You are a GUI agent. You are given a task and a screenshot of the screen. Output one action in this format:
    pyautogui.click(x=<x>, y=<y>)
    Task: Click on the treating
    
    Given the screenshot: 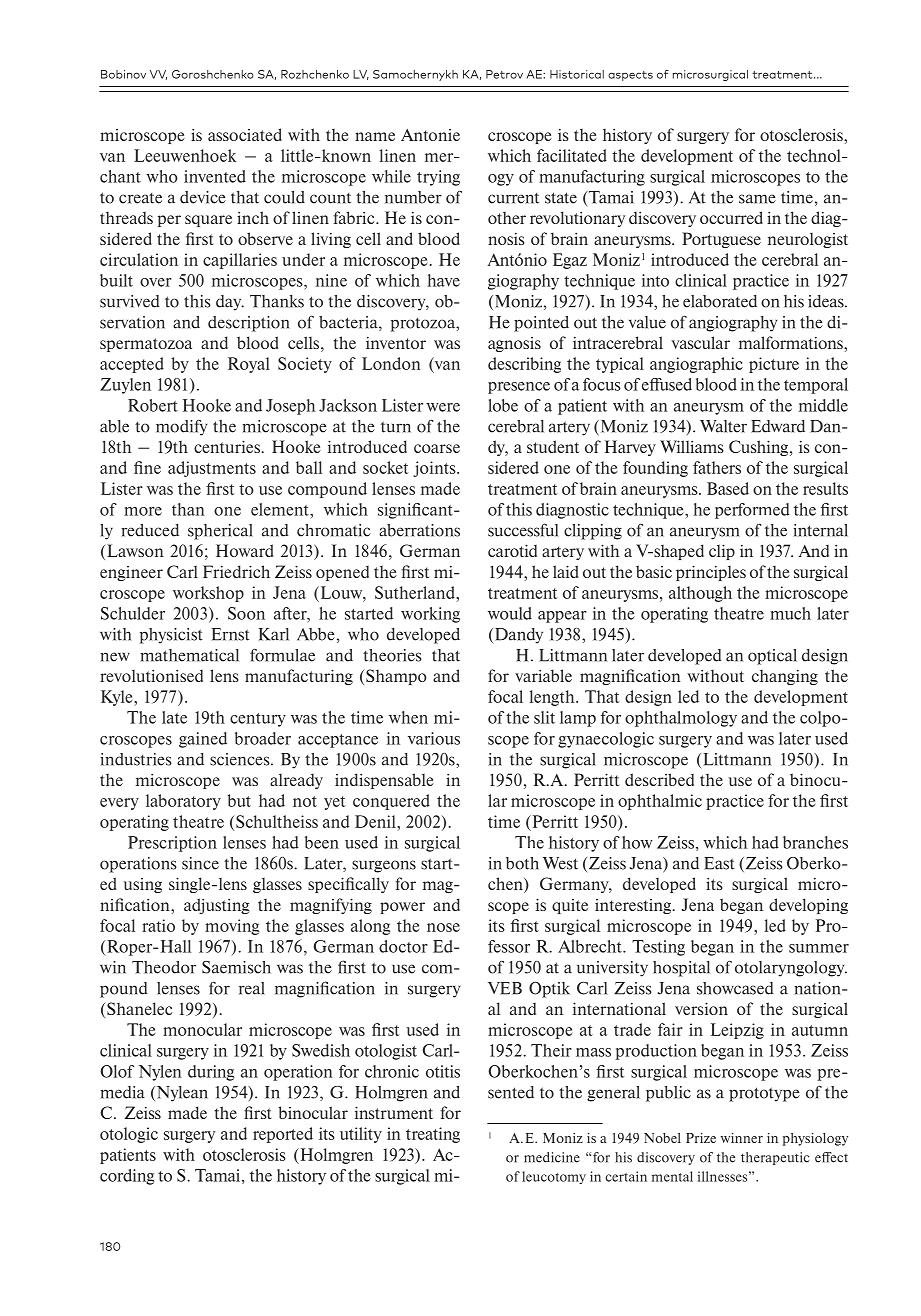 What is the action you would take?
    pyautogui.click(x=433, y=1135)
